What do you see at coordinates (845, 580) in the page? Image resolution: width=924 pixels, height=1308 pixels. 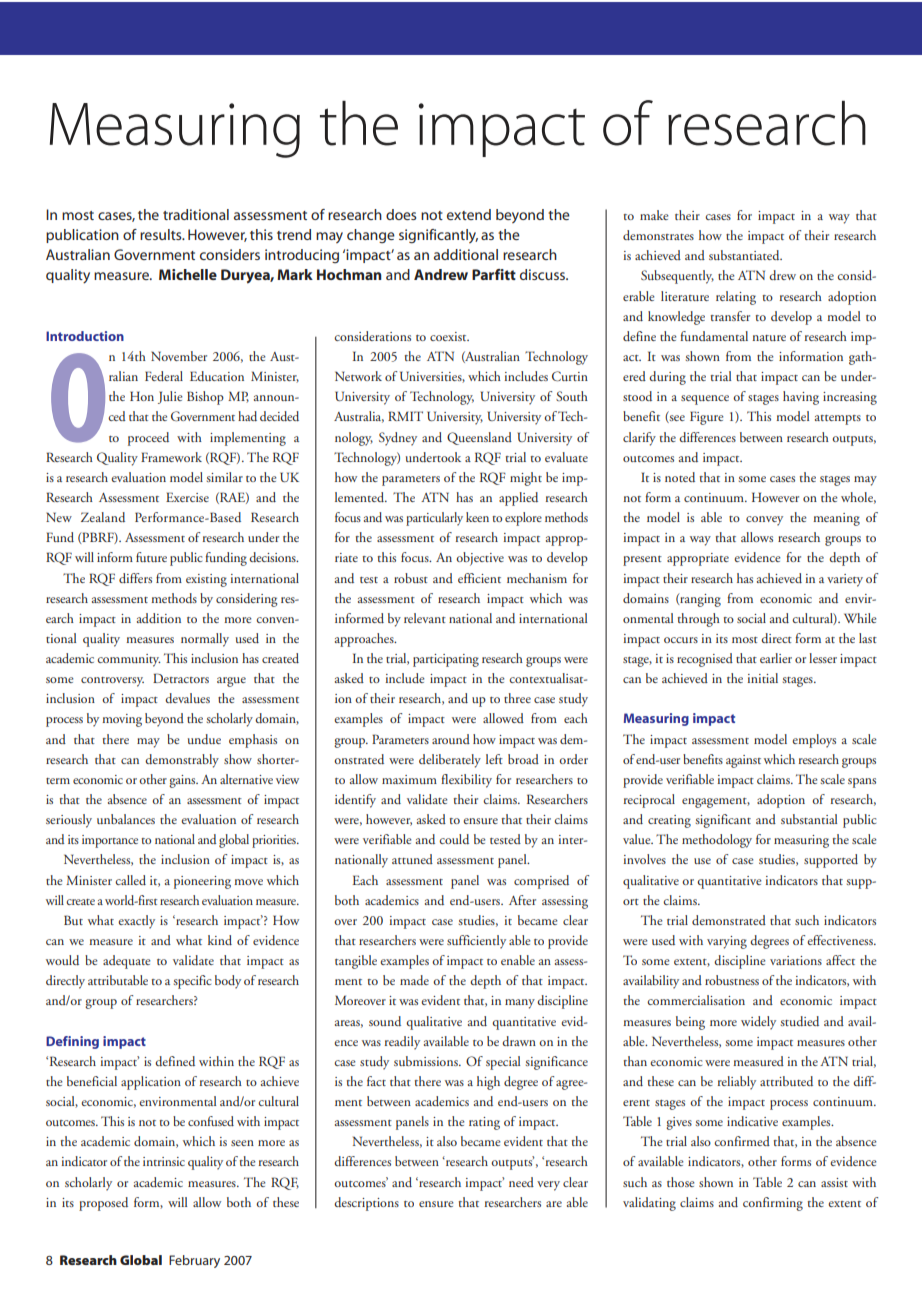 I see `variety` at bounding box center [845, 580].
